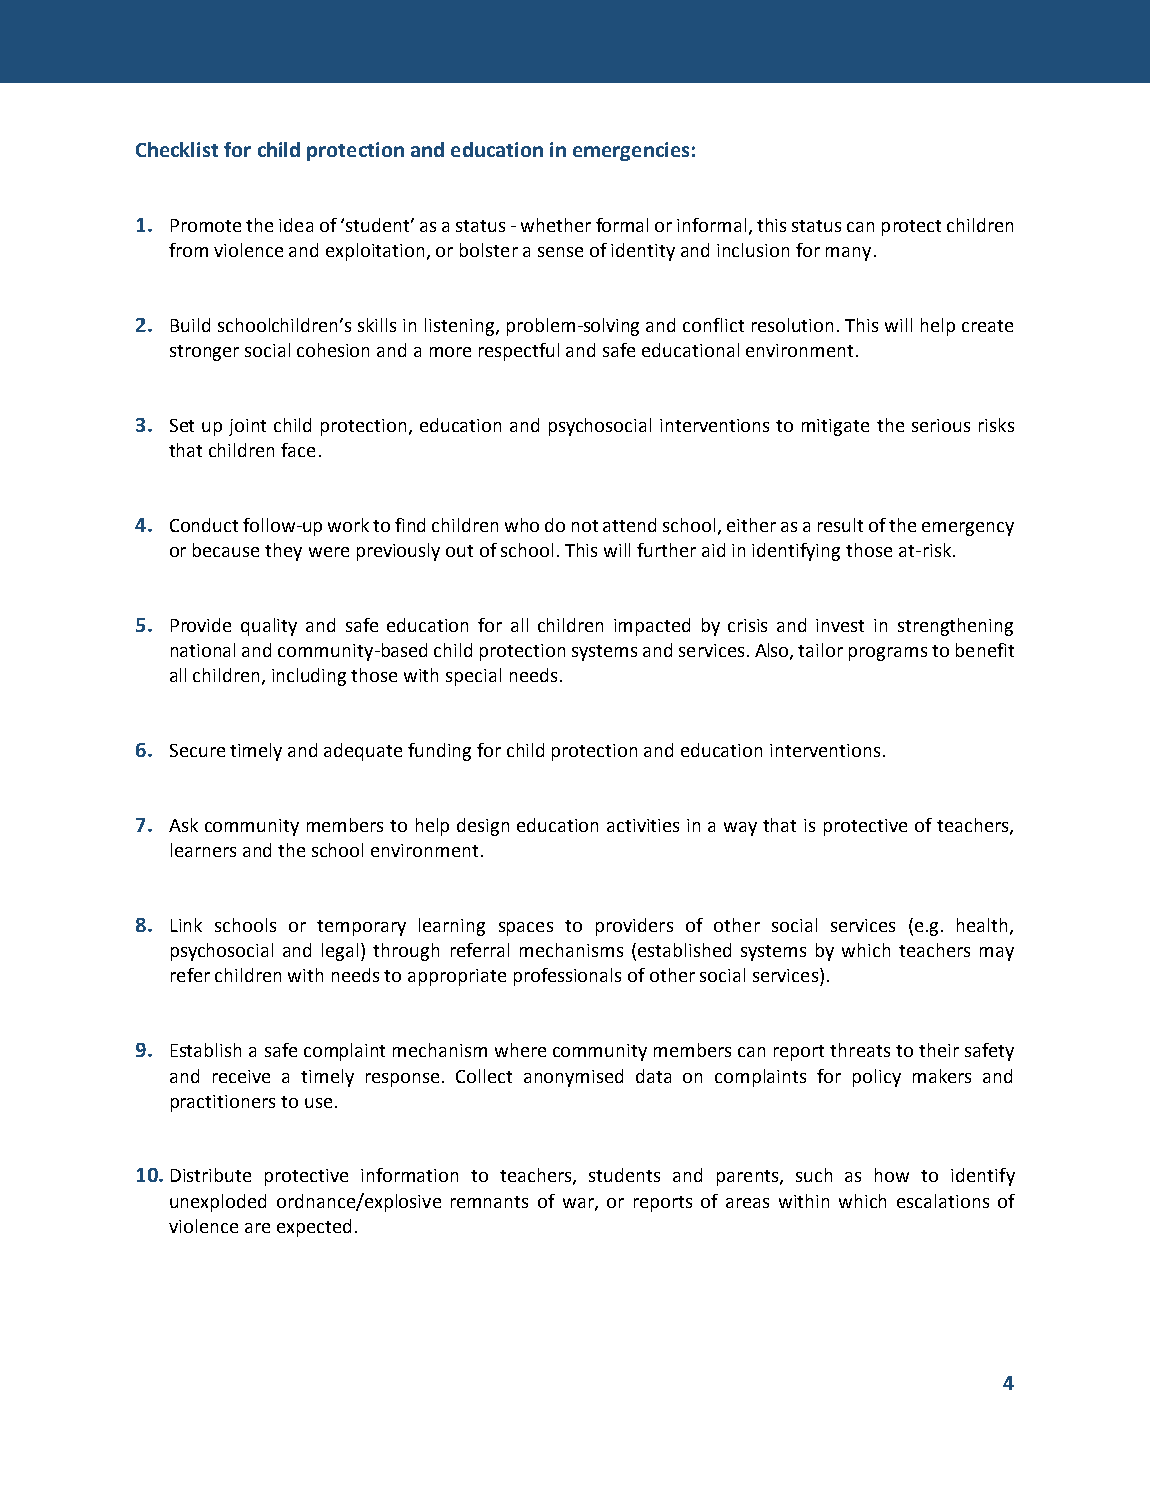 This document has height=1488, width=1150. I want to click on professionals, so click(567, 977).
